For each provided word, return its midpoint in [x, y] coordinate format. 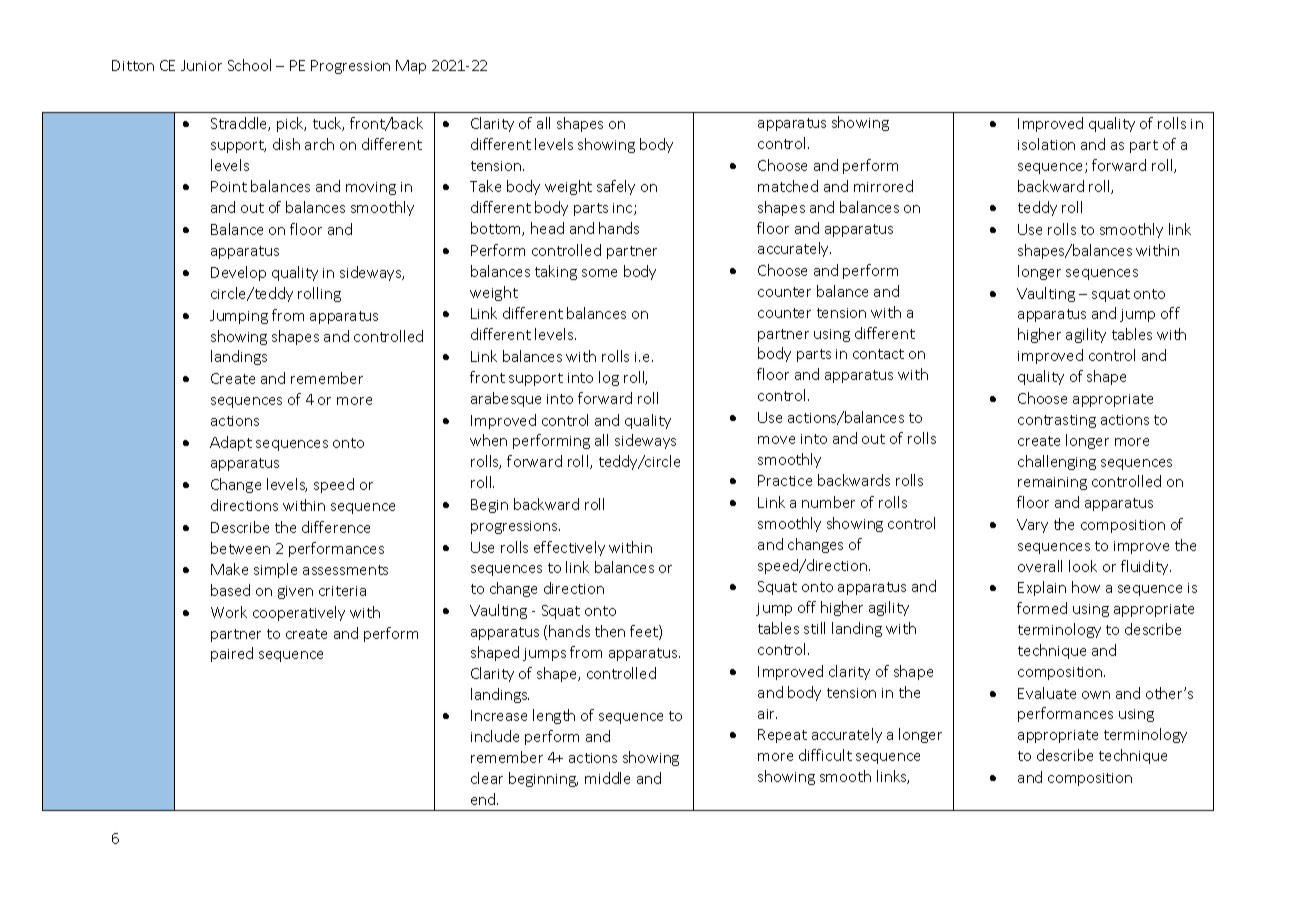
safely [616, 187]
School [249, 65]
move [776, 440]
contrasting [1057, 421]
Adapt [231, 443]
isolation [1046, 144]
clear [487, 778]
